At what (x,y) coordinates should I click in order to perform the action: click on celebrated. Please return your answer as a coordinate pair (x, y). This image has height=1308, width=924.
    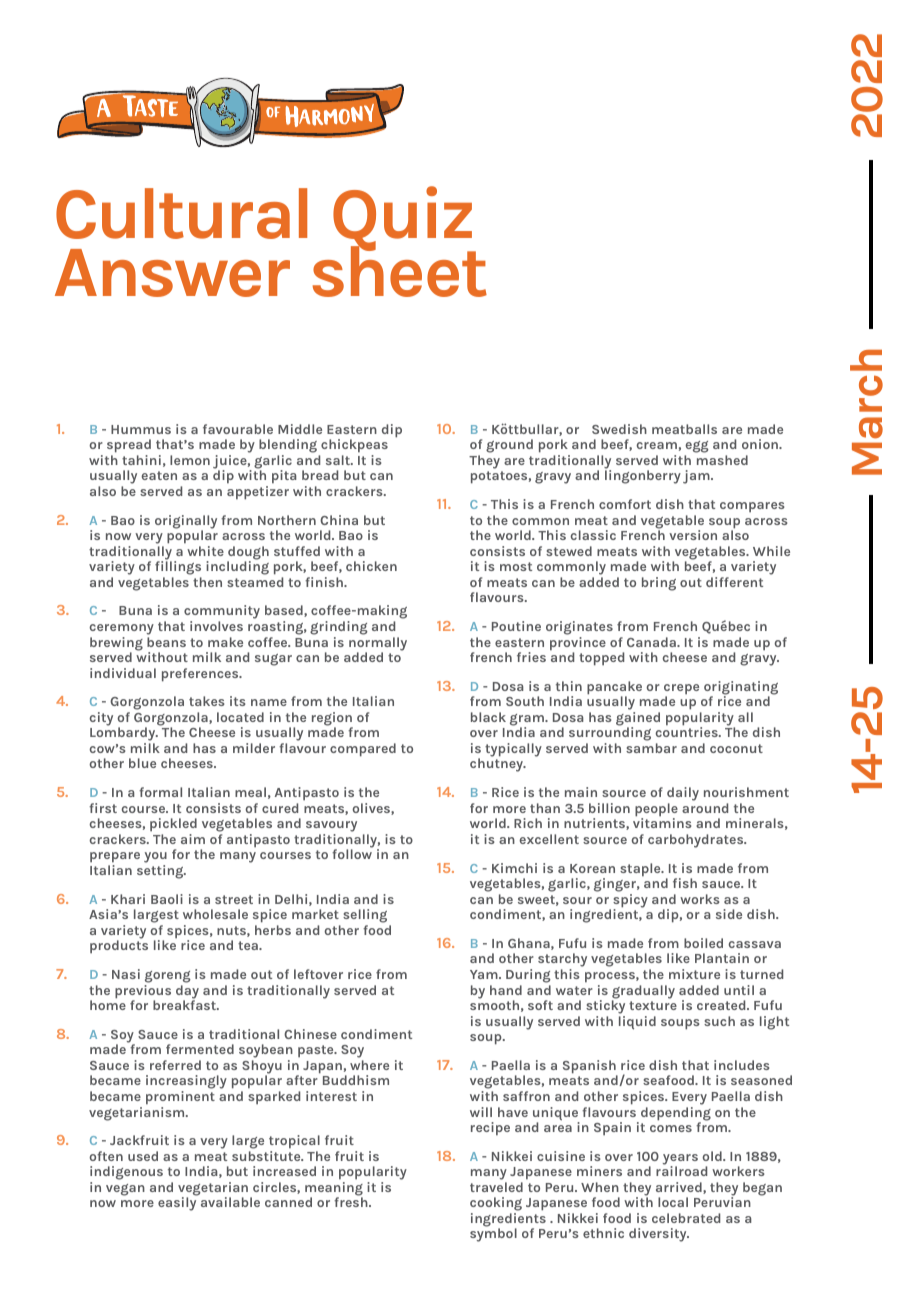
    Looking at the image, I should click on (686, 1218).
